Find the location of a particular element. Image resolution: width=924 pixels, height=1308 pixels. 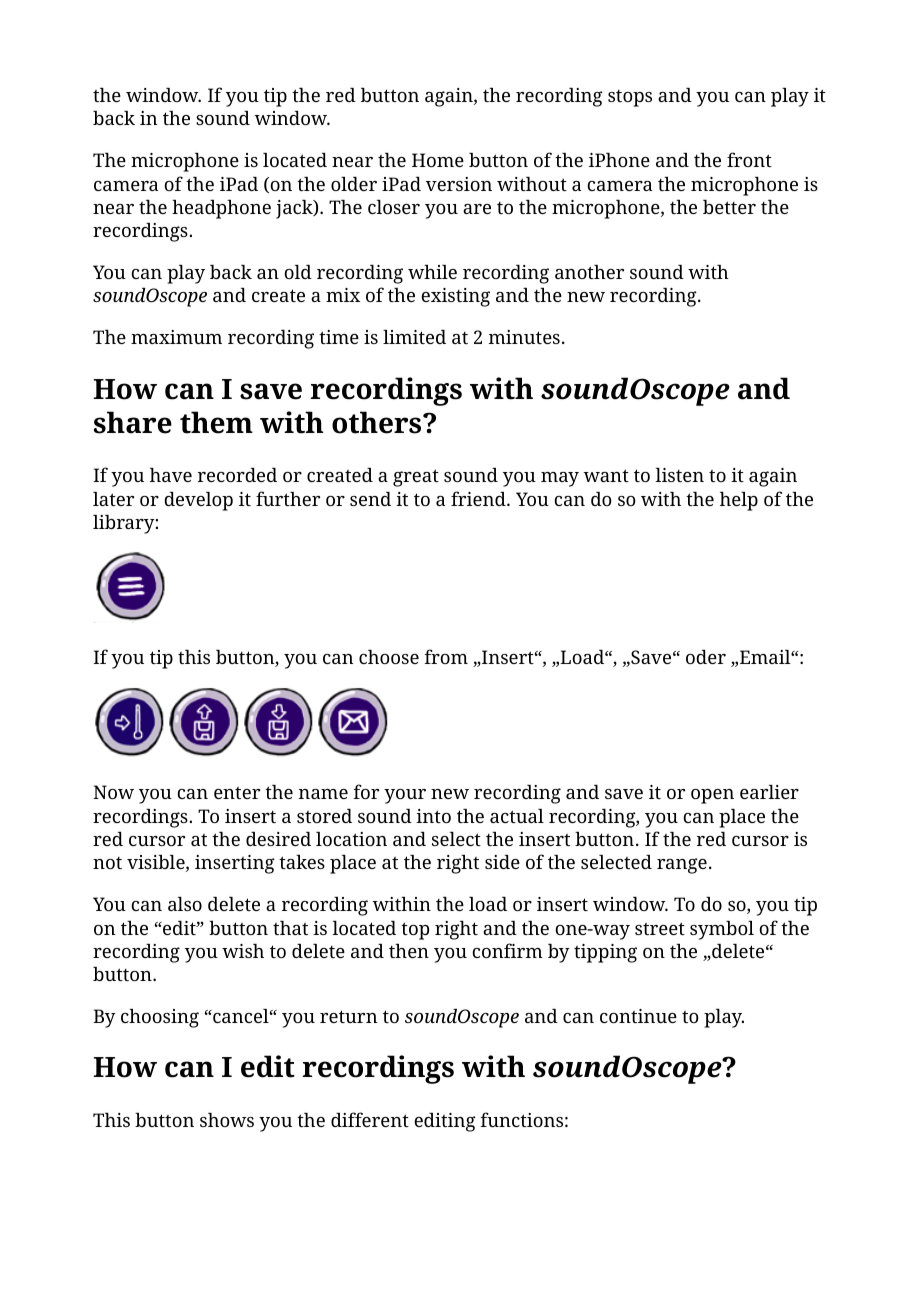

open is located at coordinates (712, 796).
